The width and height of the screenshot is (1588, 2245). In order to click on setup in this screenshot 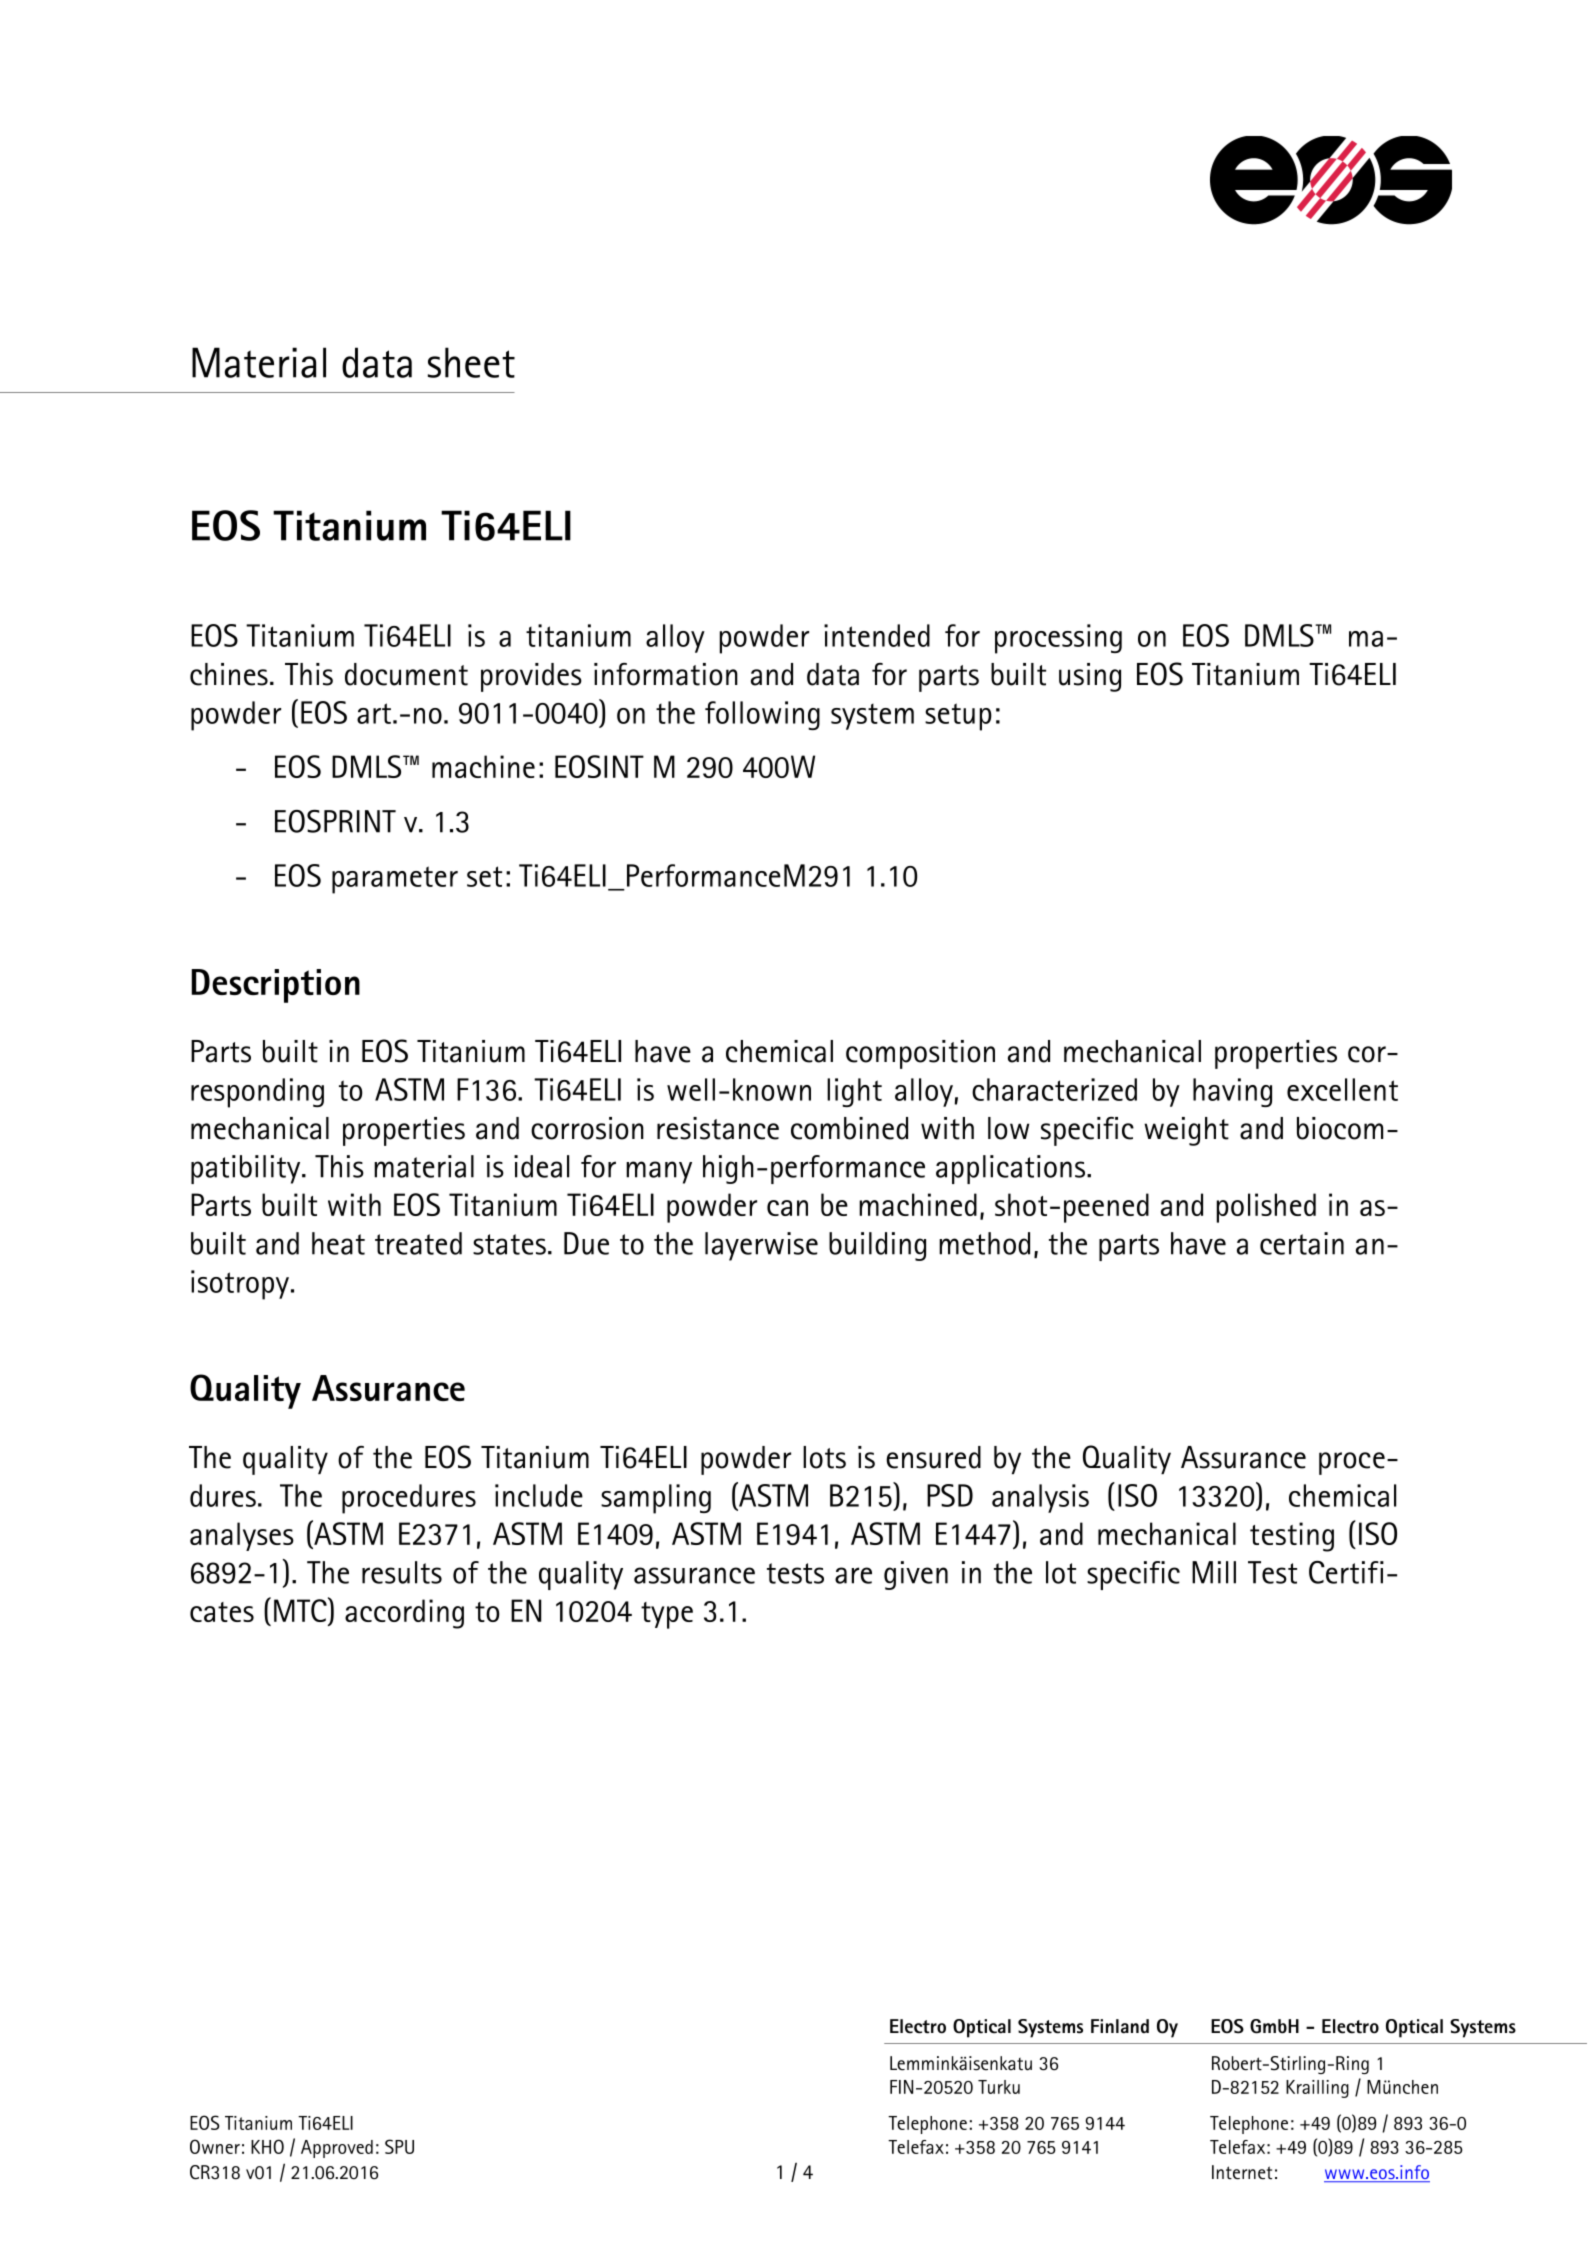, I will do `click(958, 717)`.
